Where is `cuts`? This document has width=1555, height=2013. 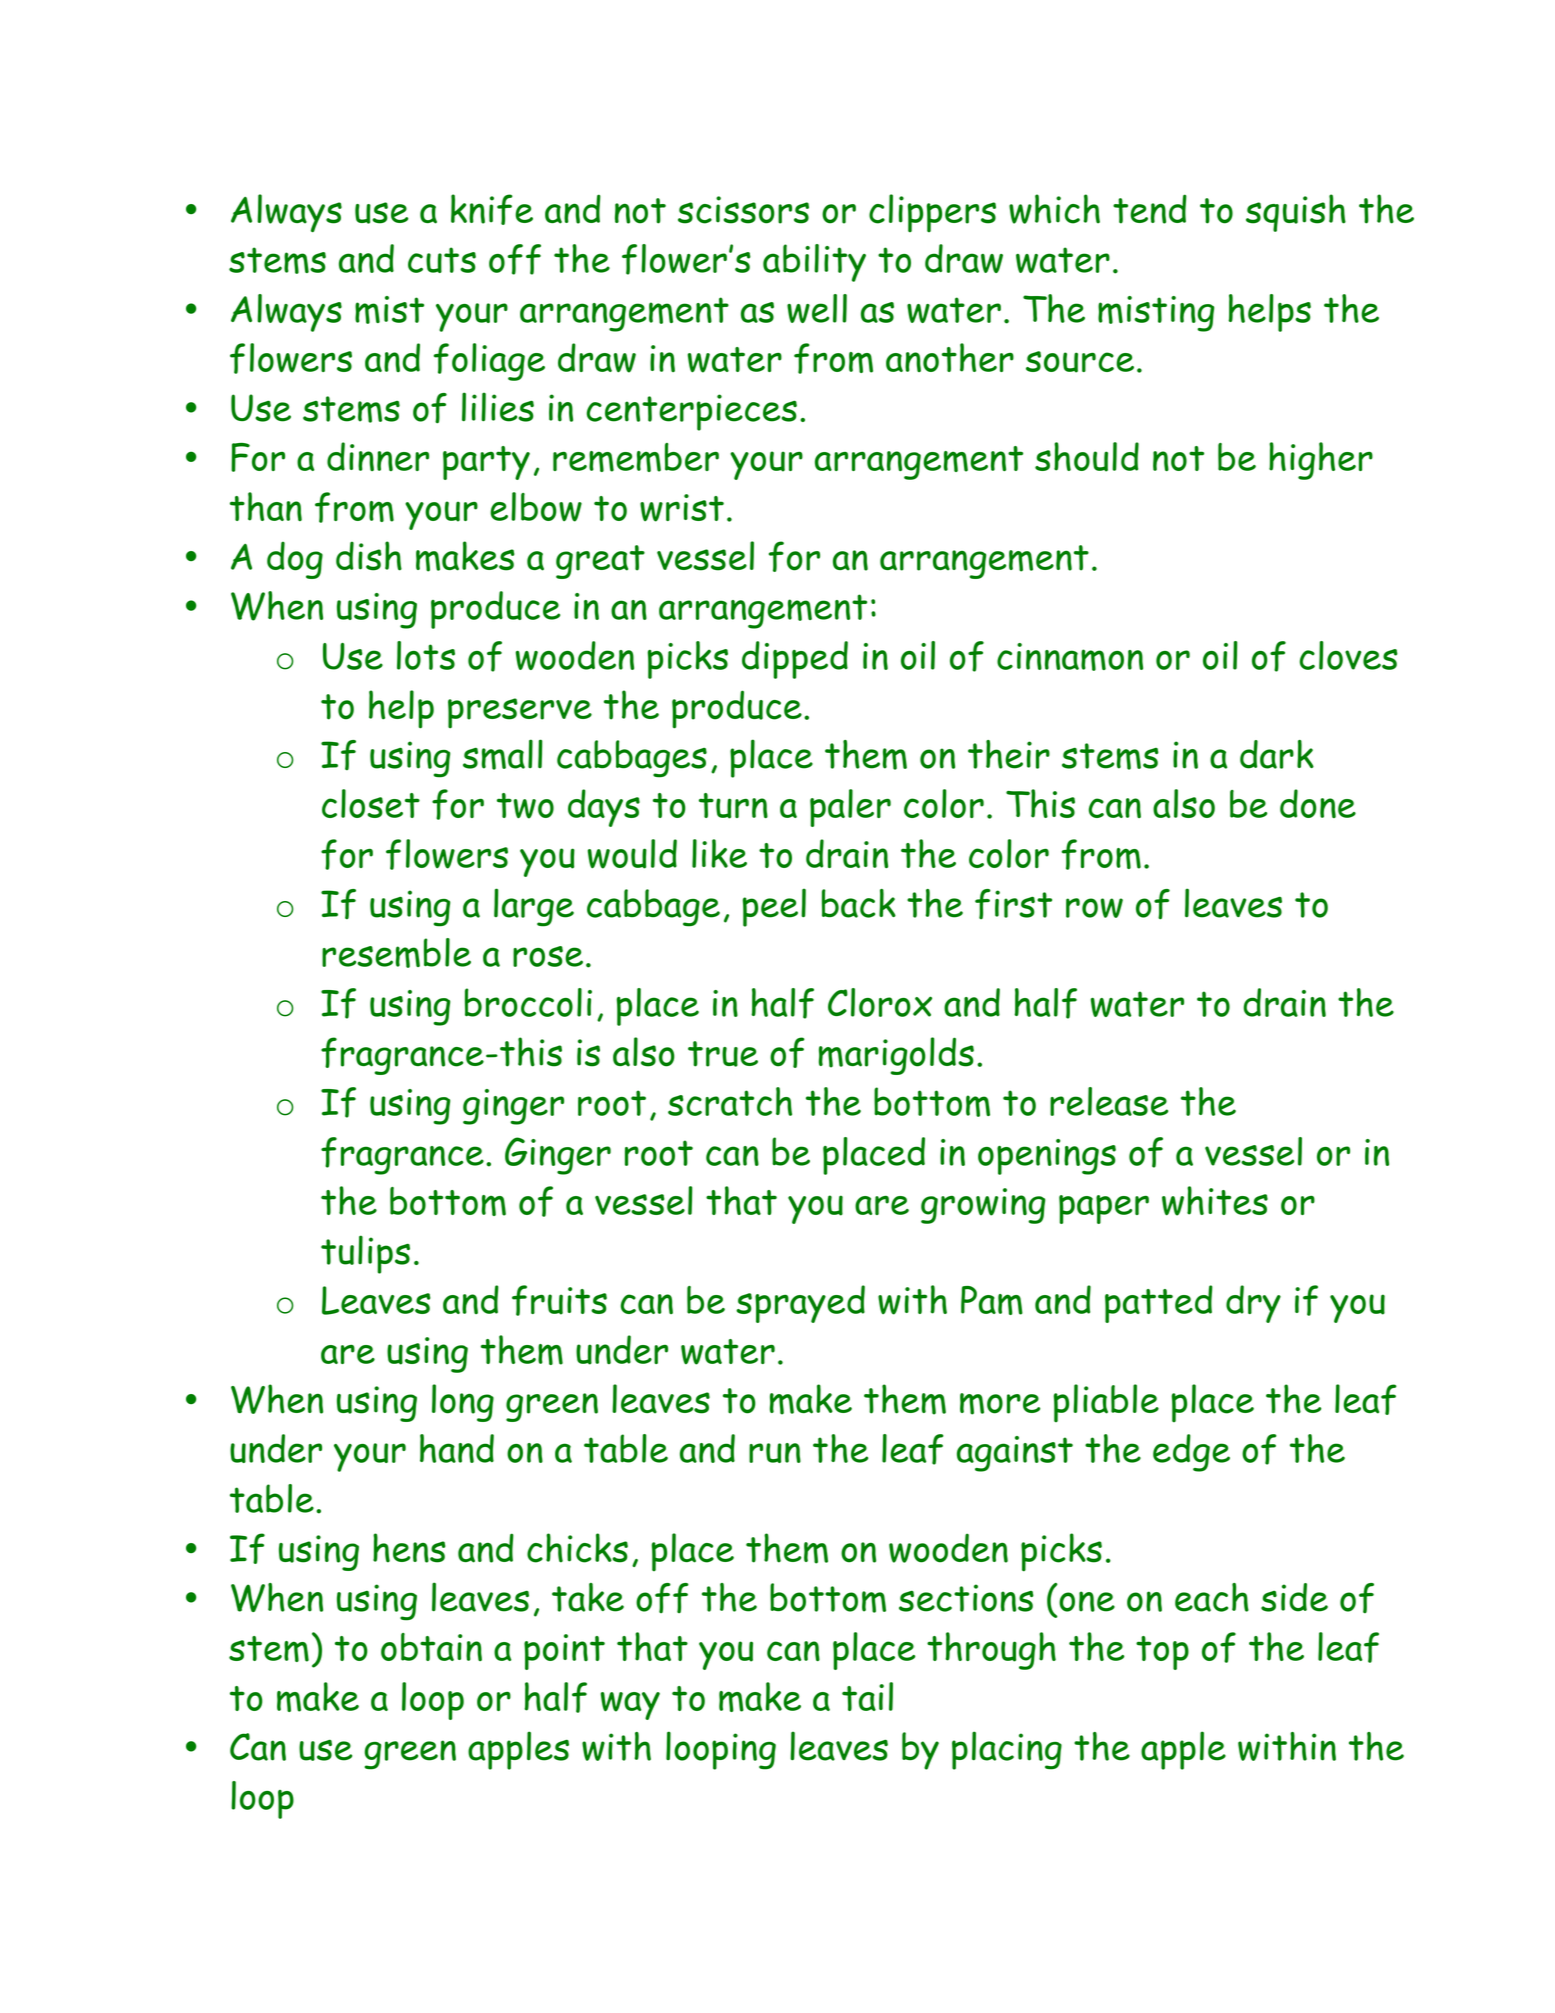
cuts is located at coordinates (442, 260).
